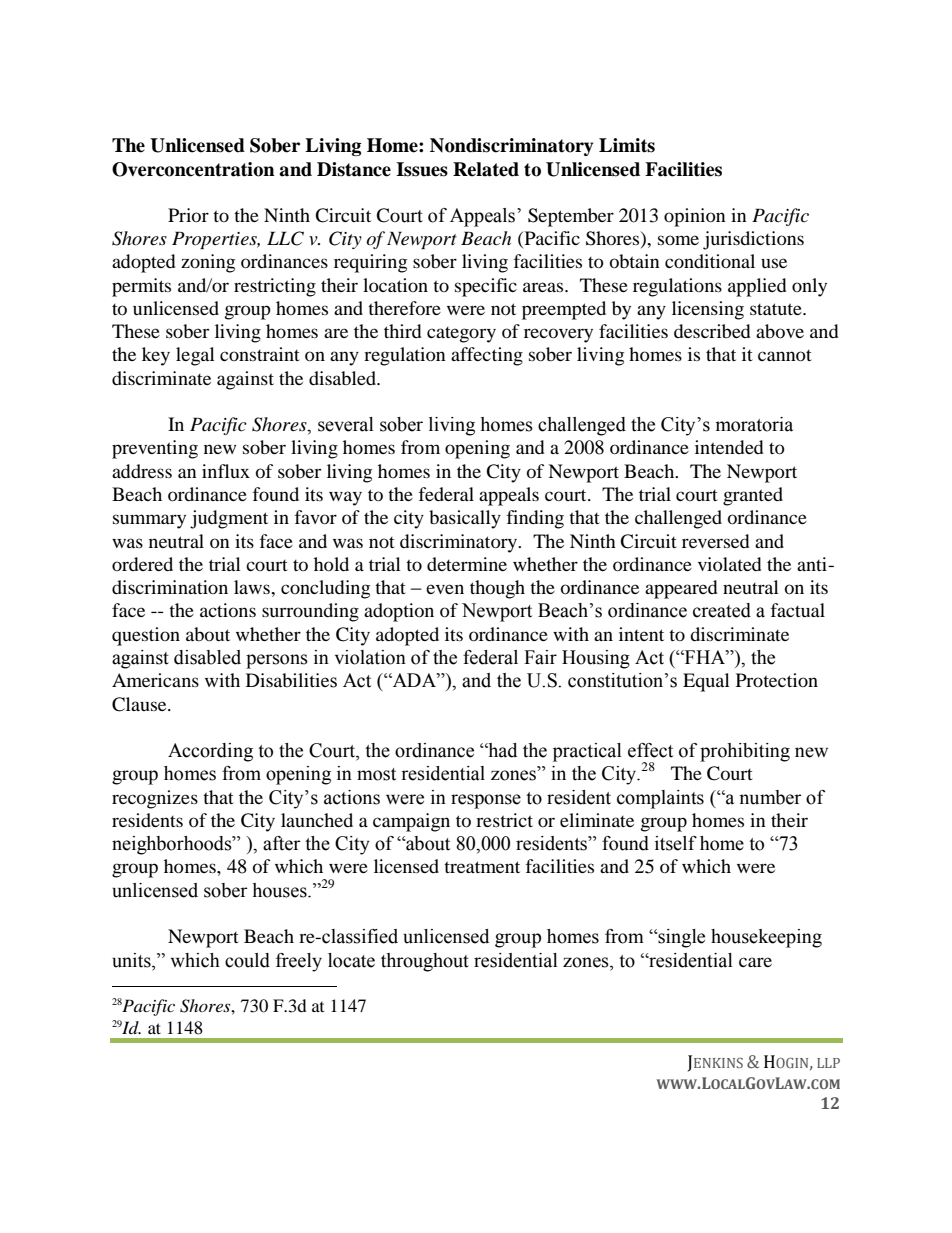  Describe the element at coordinates (722, 610) in the image. I see `created` at that location.
